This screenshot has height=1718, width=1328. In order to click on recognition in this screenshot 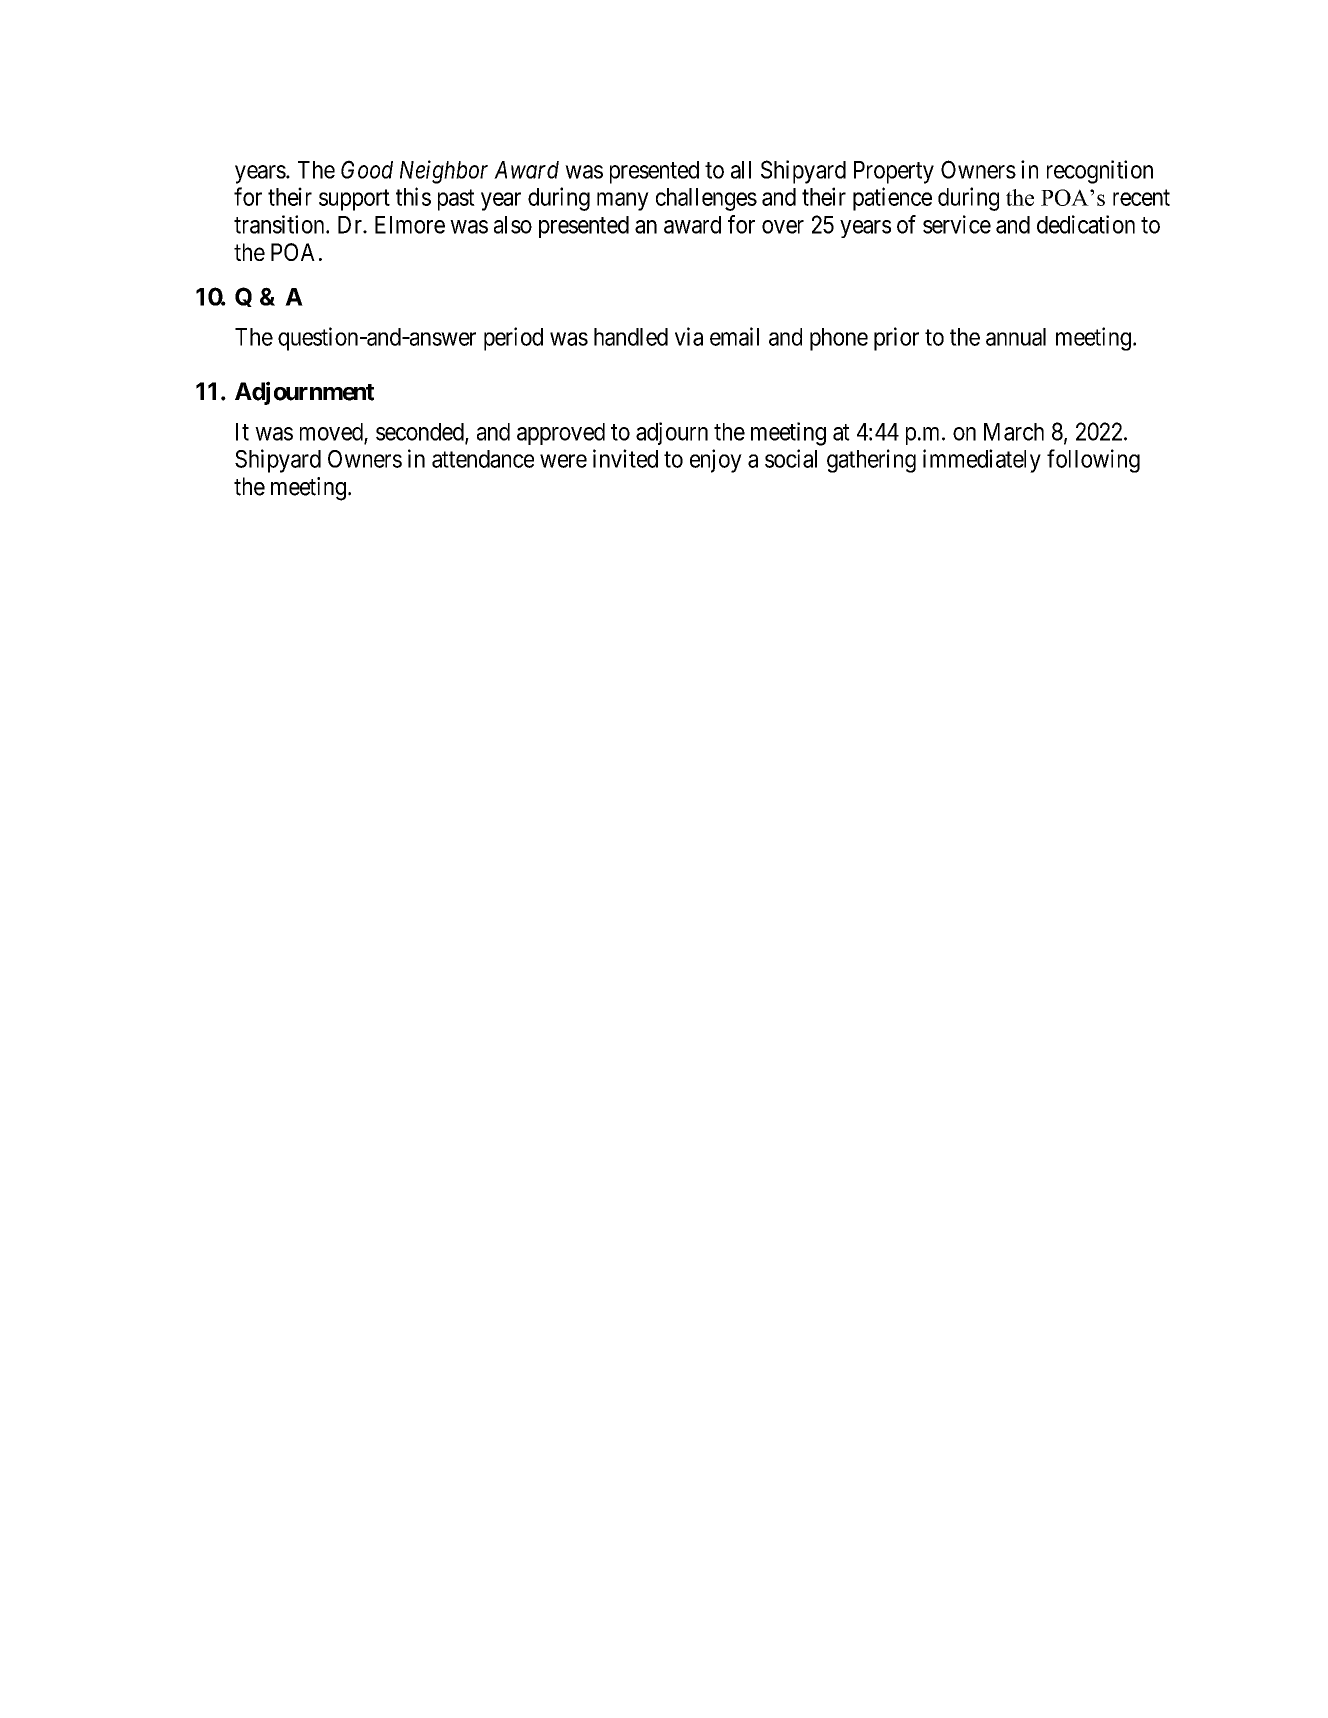, I will do `click(1100, 172)`.
